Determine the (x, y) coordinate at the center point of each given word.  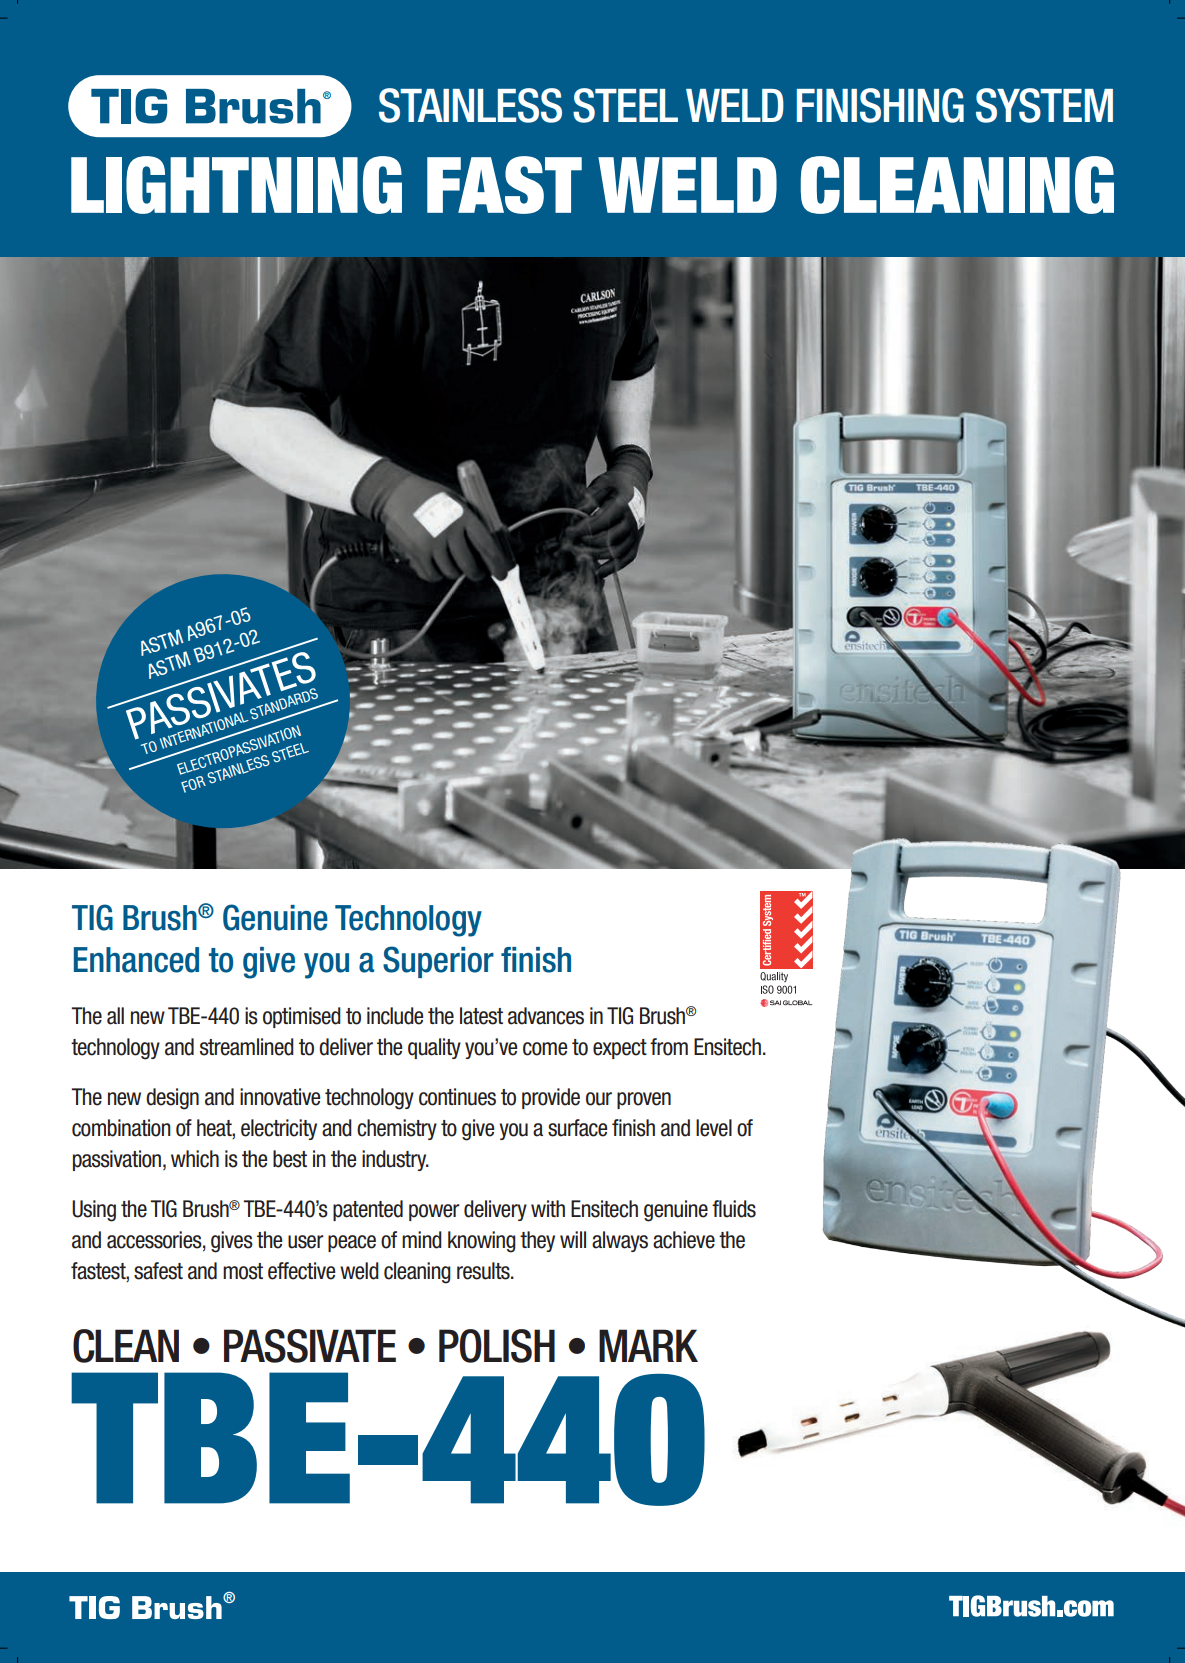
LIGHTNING (236, 185)
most (243, 1271)
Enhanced (136, 960)
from (669, 1047)
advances (546, 1016)
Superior (438, 962)
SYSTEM (1044, 105)
